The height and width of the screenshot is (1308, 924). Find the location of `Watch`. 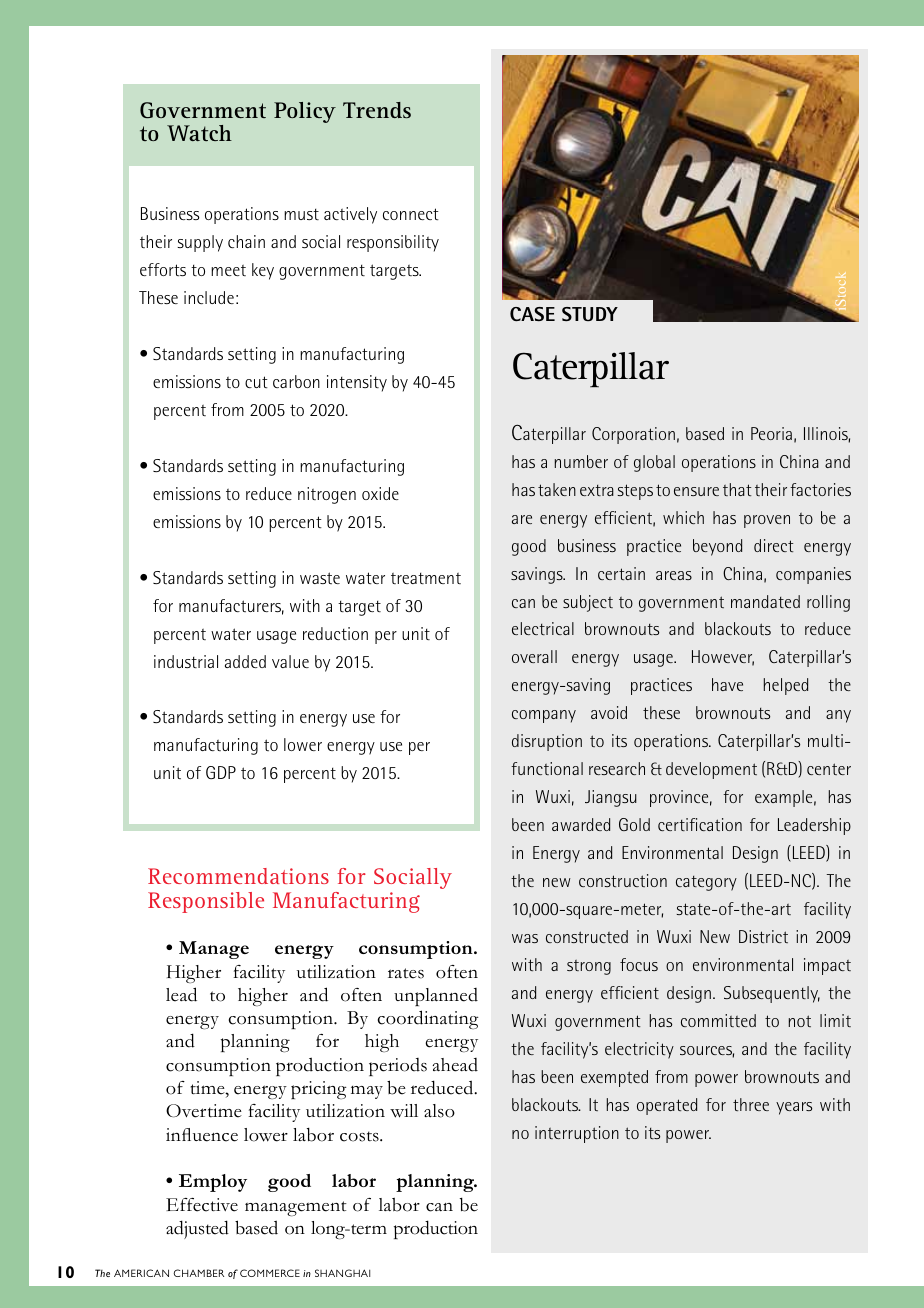

Watch is located at coordinates (199, 133).
